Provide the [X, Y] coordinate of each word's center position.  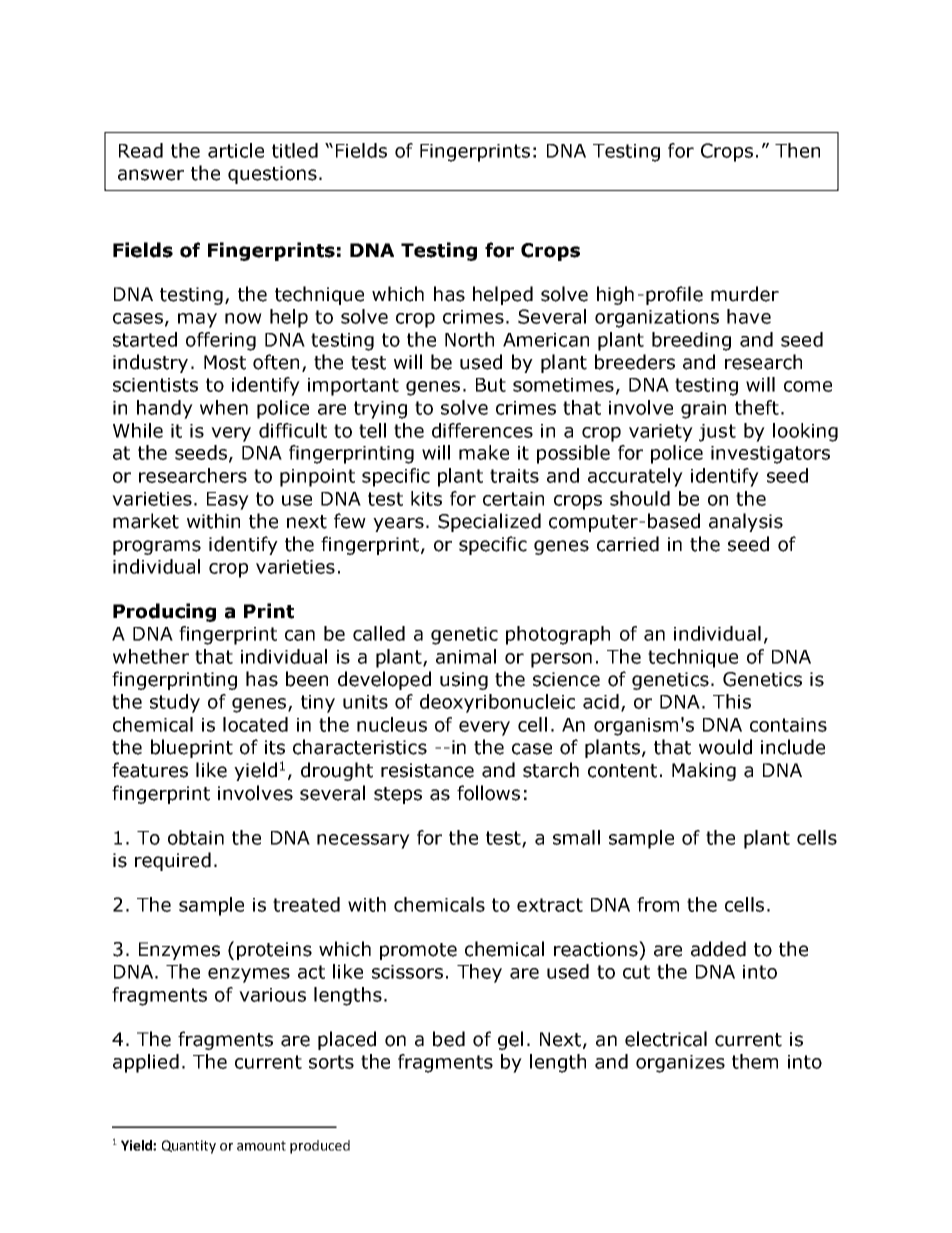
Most [225, 362]
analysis [746, 522]
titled [295, 150]
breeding [691, 341]
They [479, 973]
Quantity [189, 1147]
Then [797, 150]
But [491, 385]
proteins [274, 951]
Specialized [489, 522]
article [236, 150]
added [718, 949]
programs [157, 547]
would [725, 747]
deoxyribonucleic [497, 703]
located [255, 724]
